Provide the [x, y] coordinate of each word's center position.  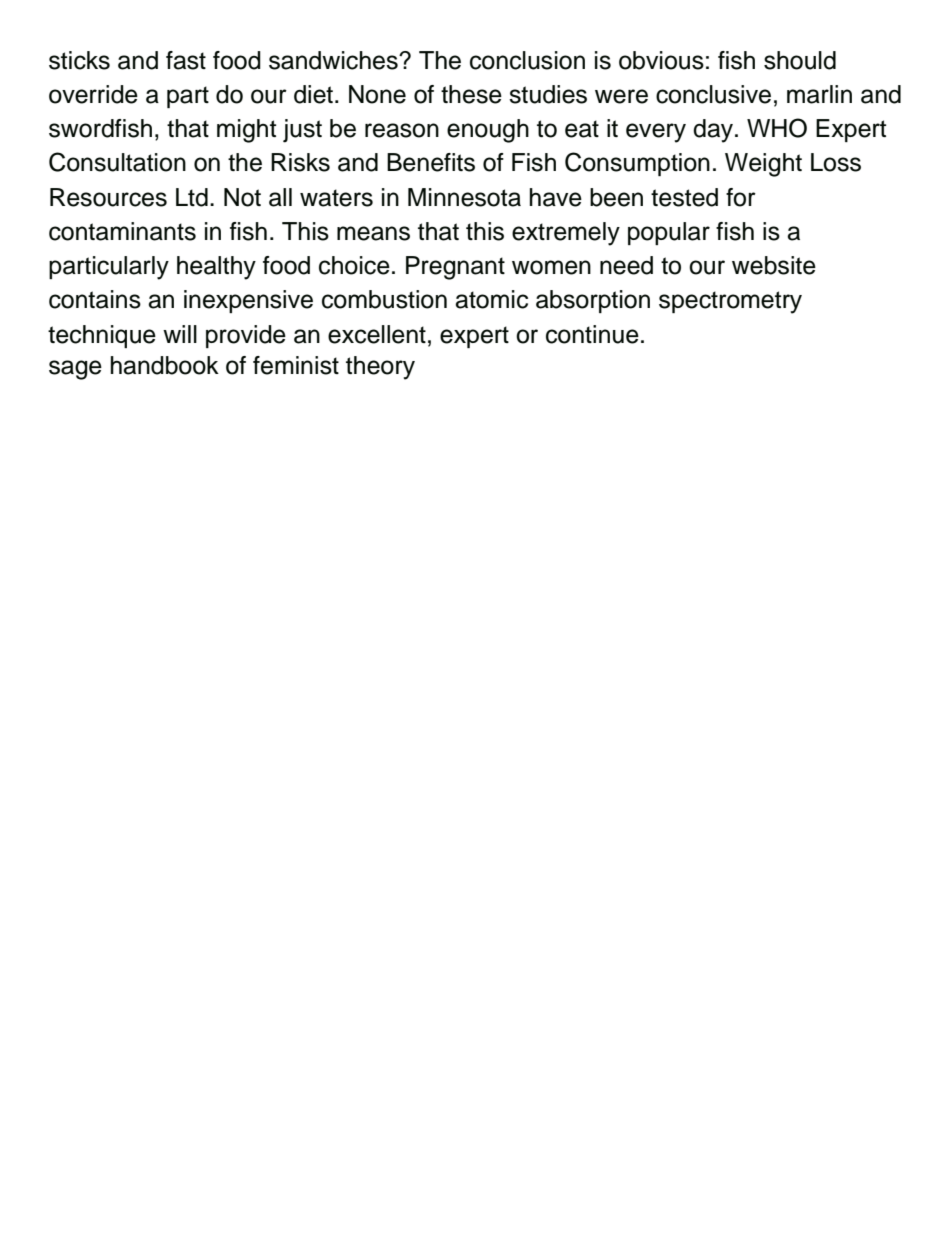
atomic [491, 299]
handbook [165, 365]
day [714, 131]
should [800, 60]
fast [186, 60]
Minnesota [464, 197]
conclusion [527, 60]
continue [592, 334]
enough [488, 131]
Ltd [192, 197]
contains [95, 299]
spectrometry [730, 302]
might [246, 131]
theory [380, 368]
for [741, 197]
